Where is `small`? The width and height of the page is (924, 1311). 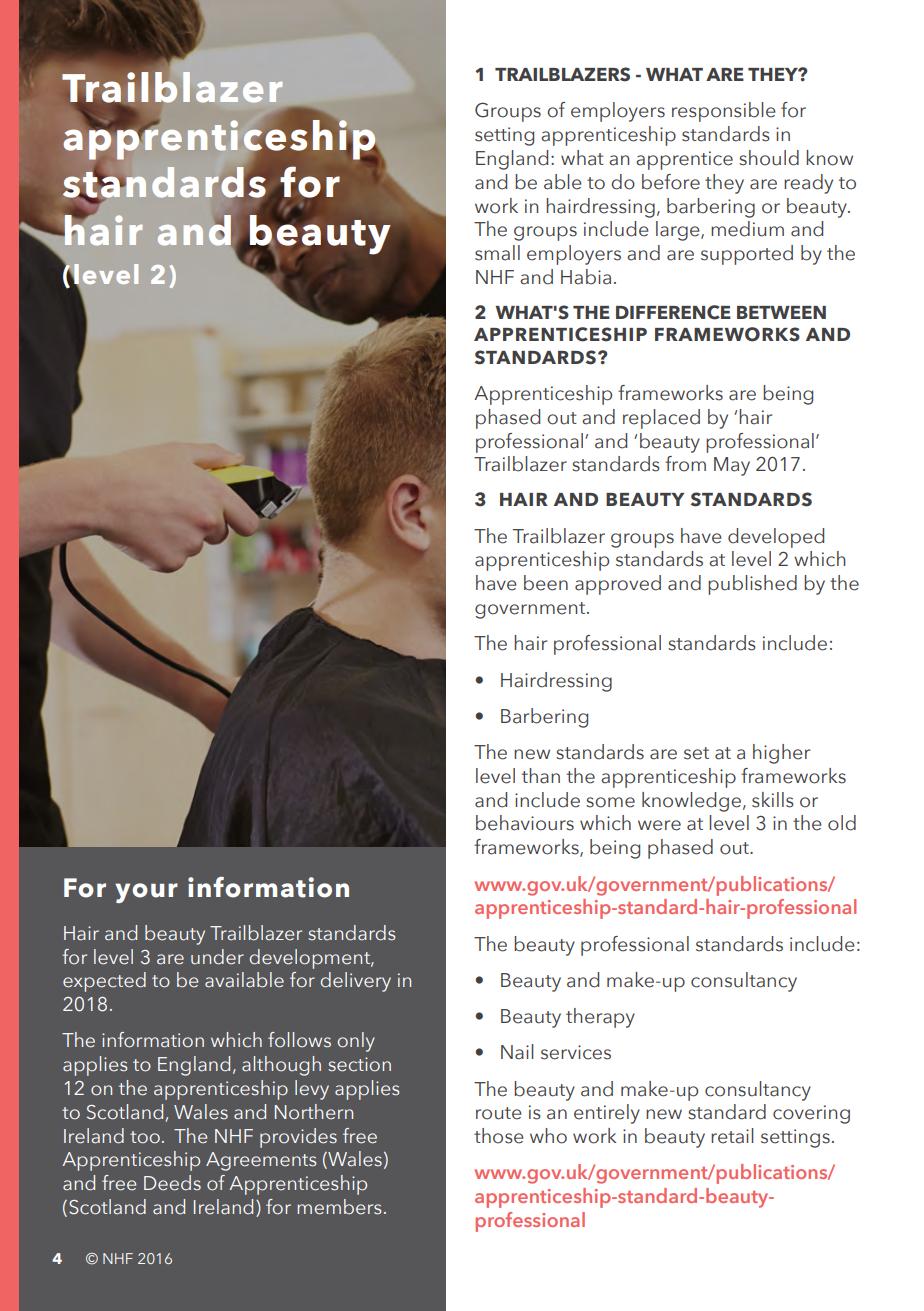
small is located at coordinates (497, 253).
